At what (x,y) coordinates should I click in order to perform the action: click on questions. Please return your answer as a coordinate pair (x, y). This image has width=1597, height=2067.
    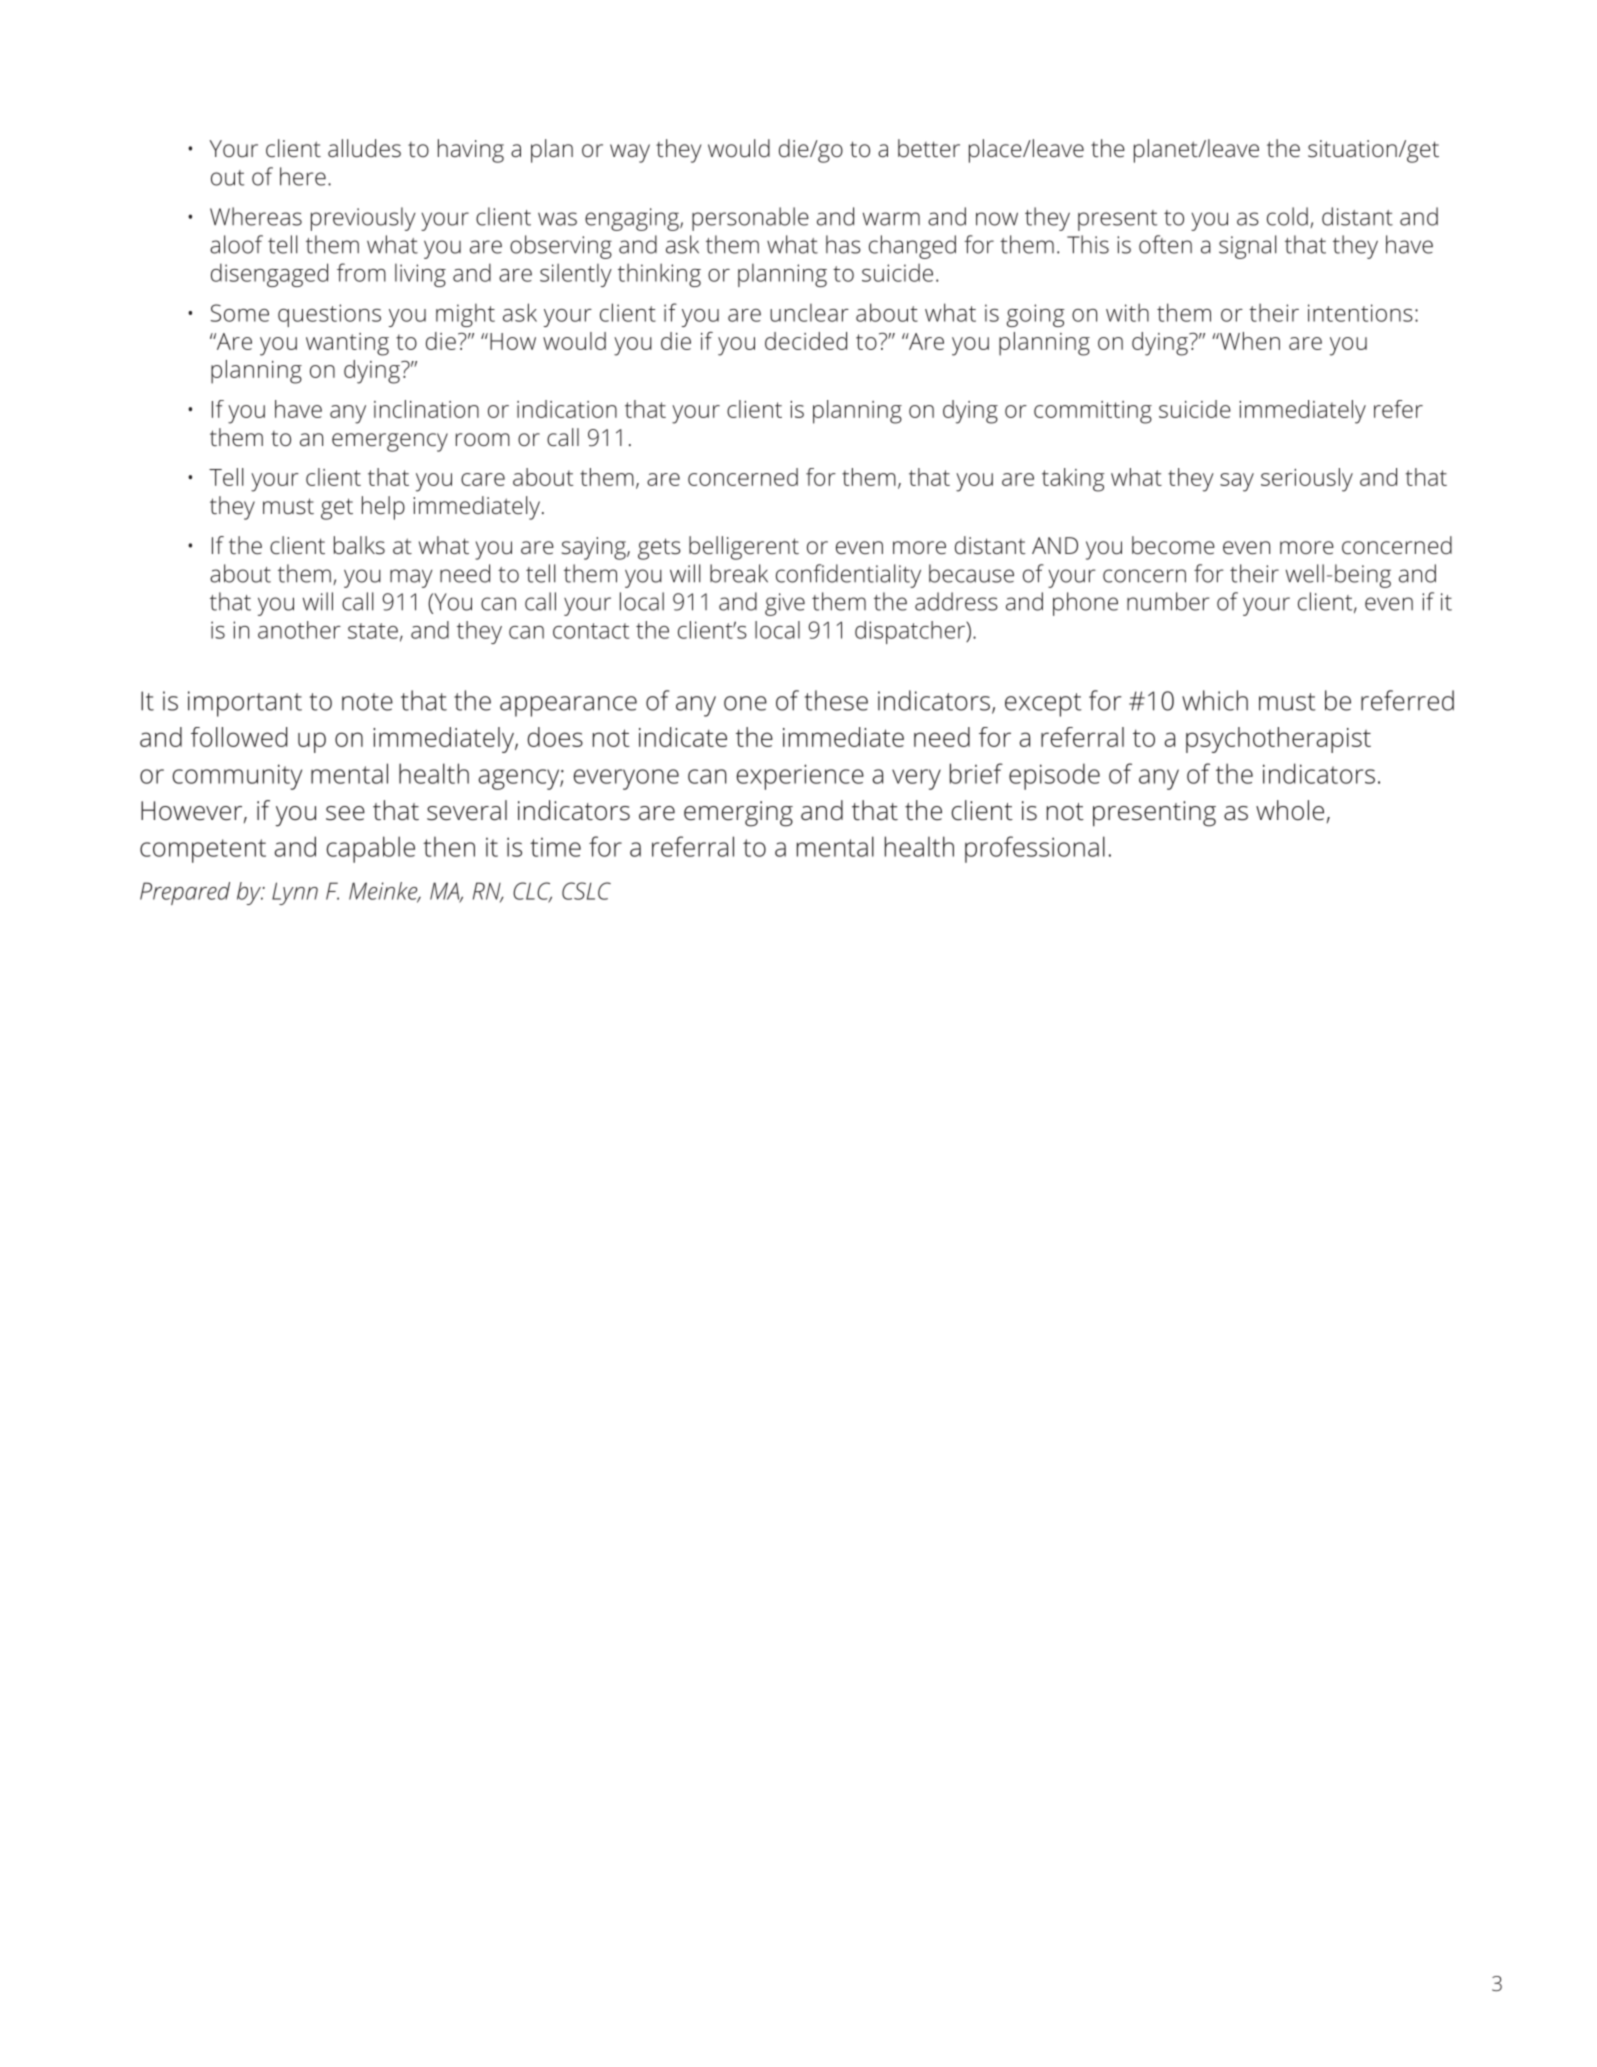
    Looking at the image, I should click on (329, 315).
